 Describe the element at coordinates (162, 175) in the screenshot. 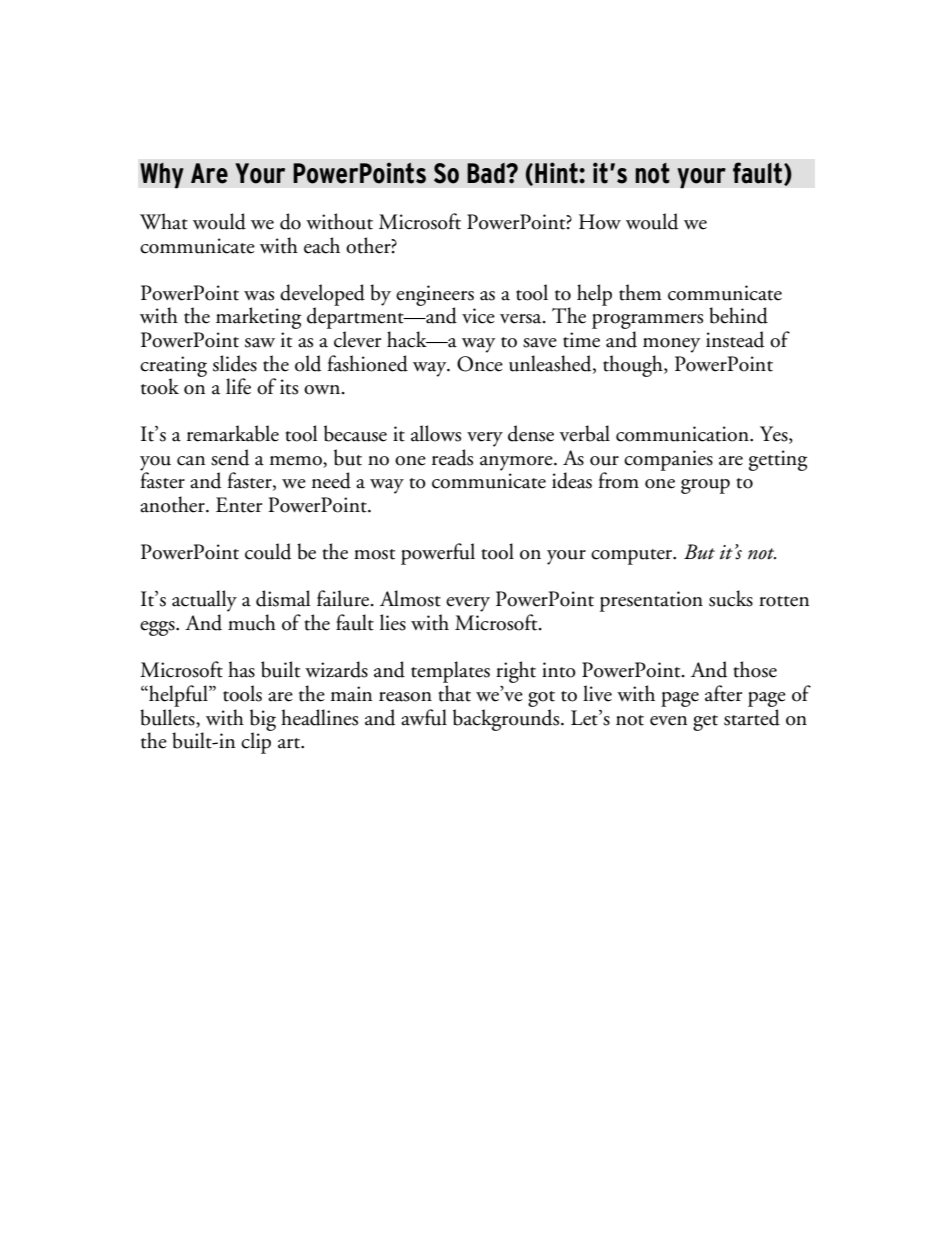

I see `Why` at that location.
